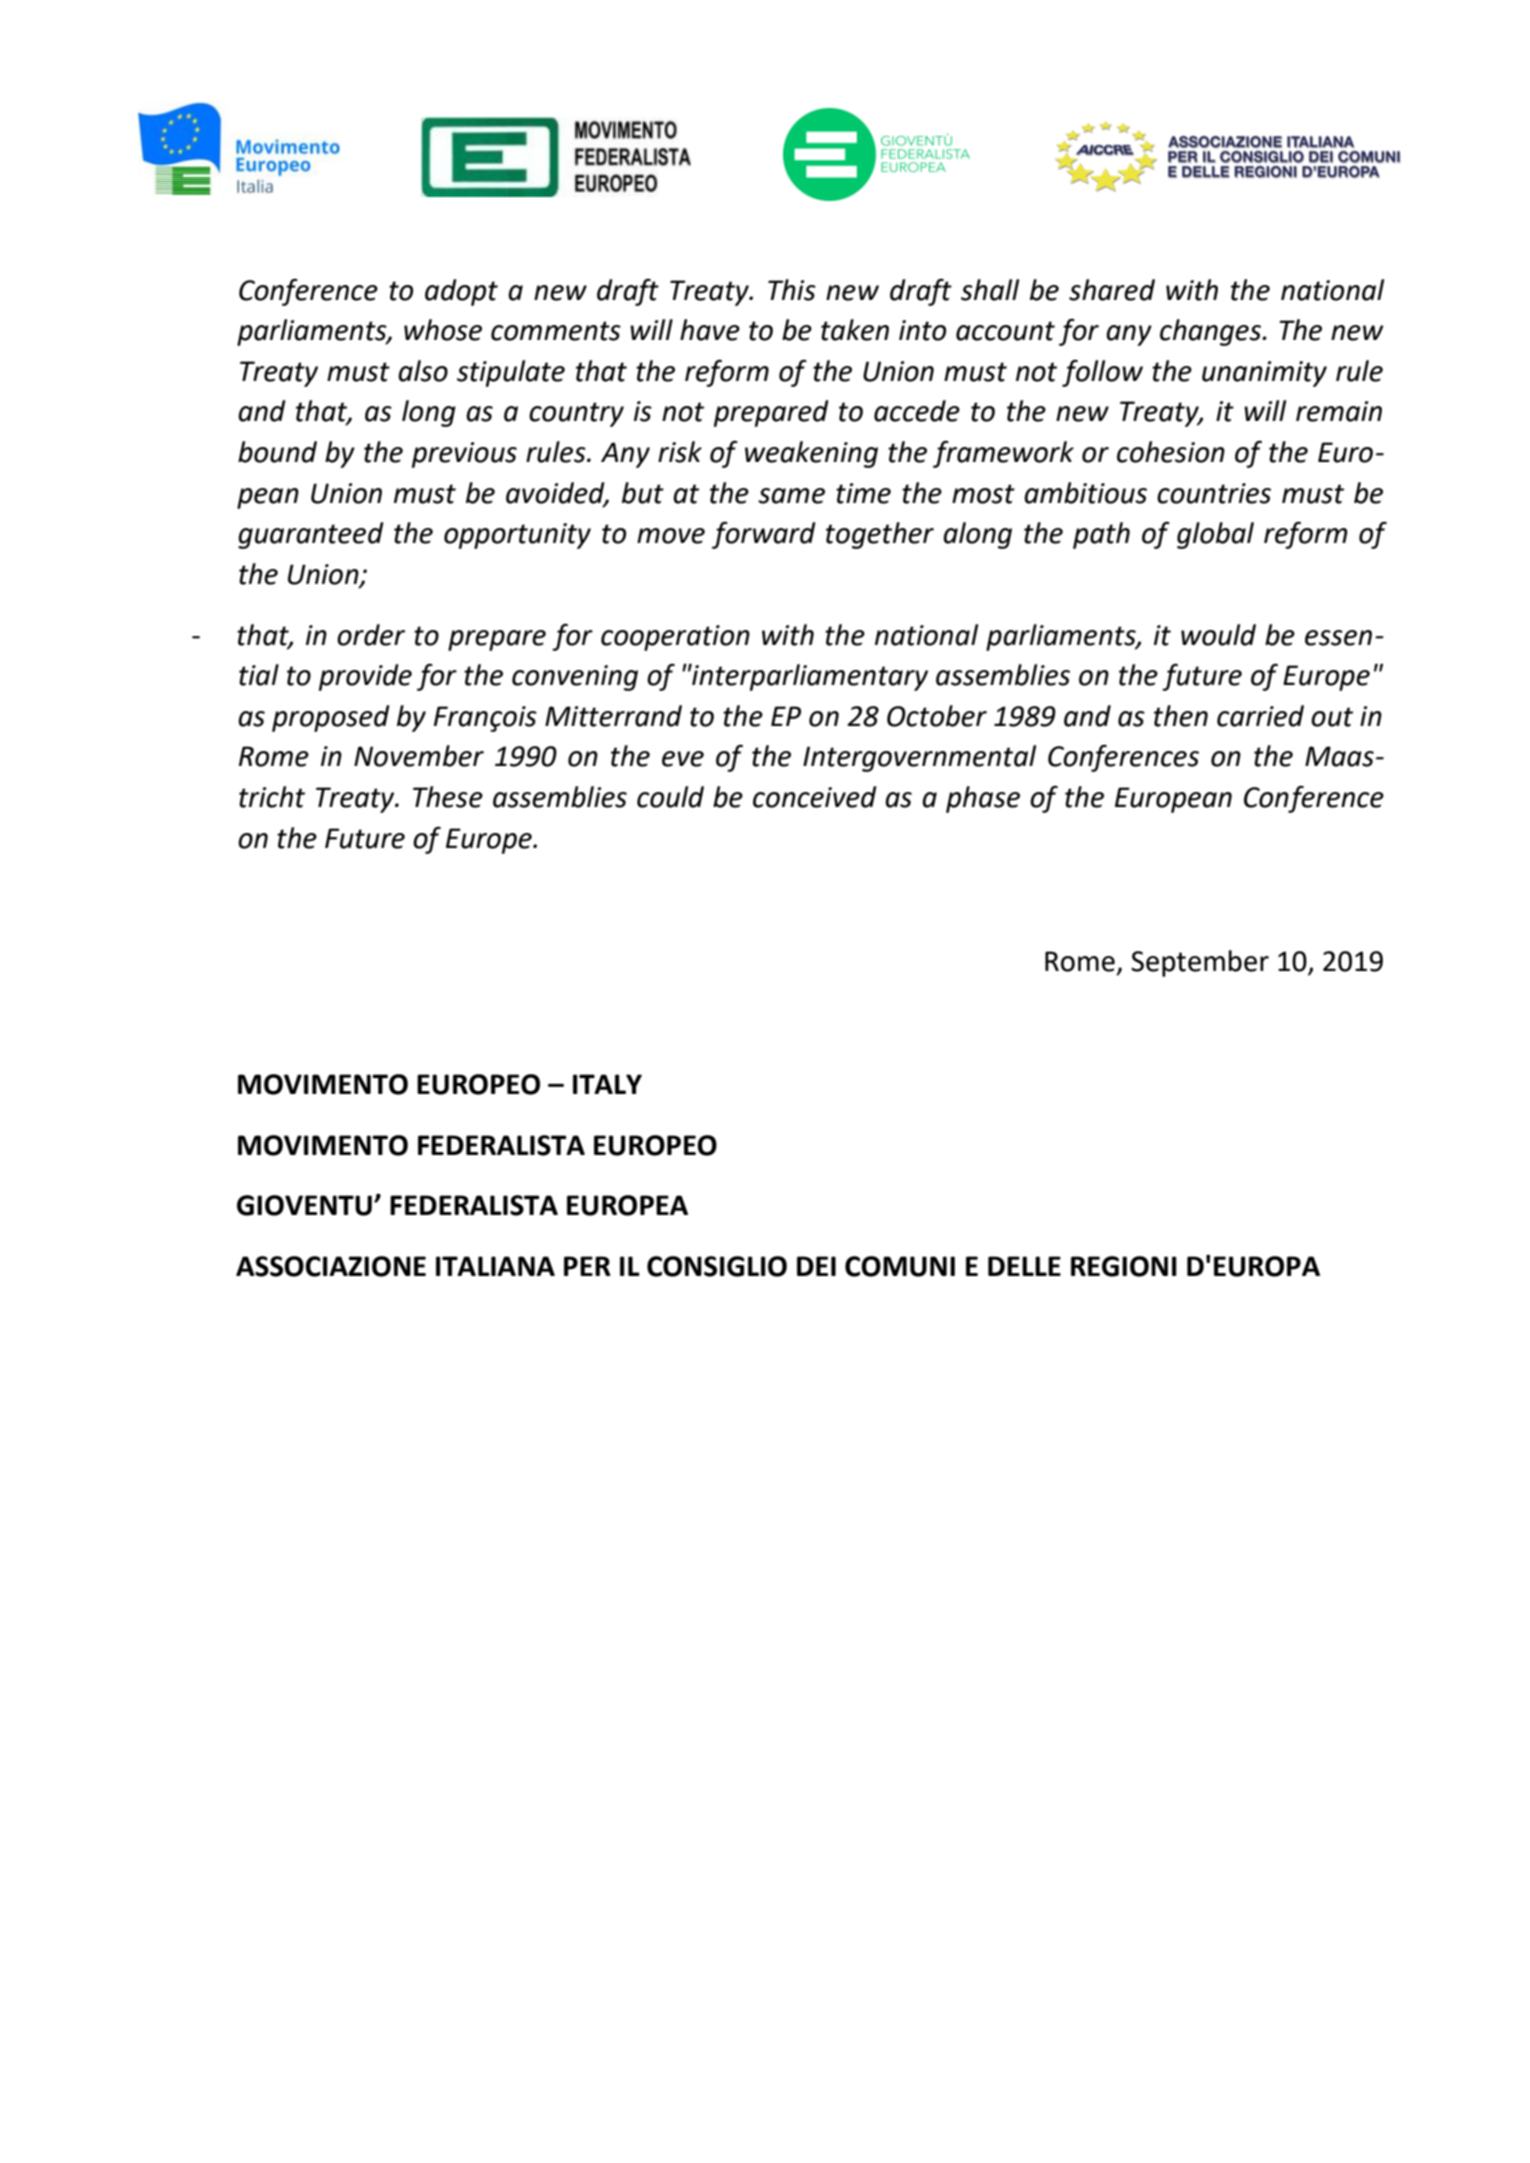 The height and width of the screenshot is (2163, 1530). I want to click on DELLE, so click(1024, 1266).
